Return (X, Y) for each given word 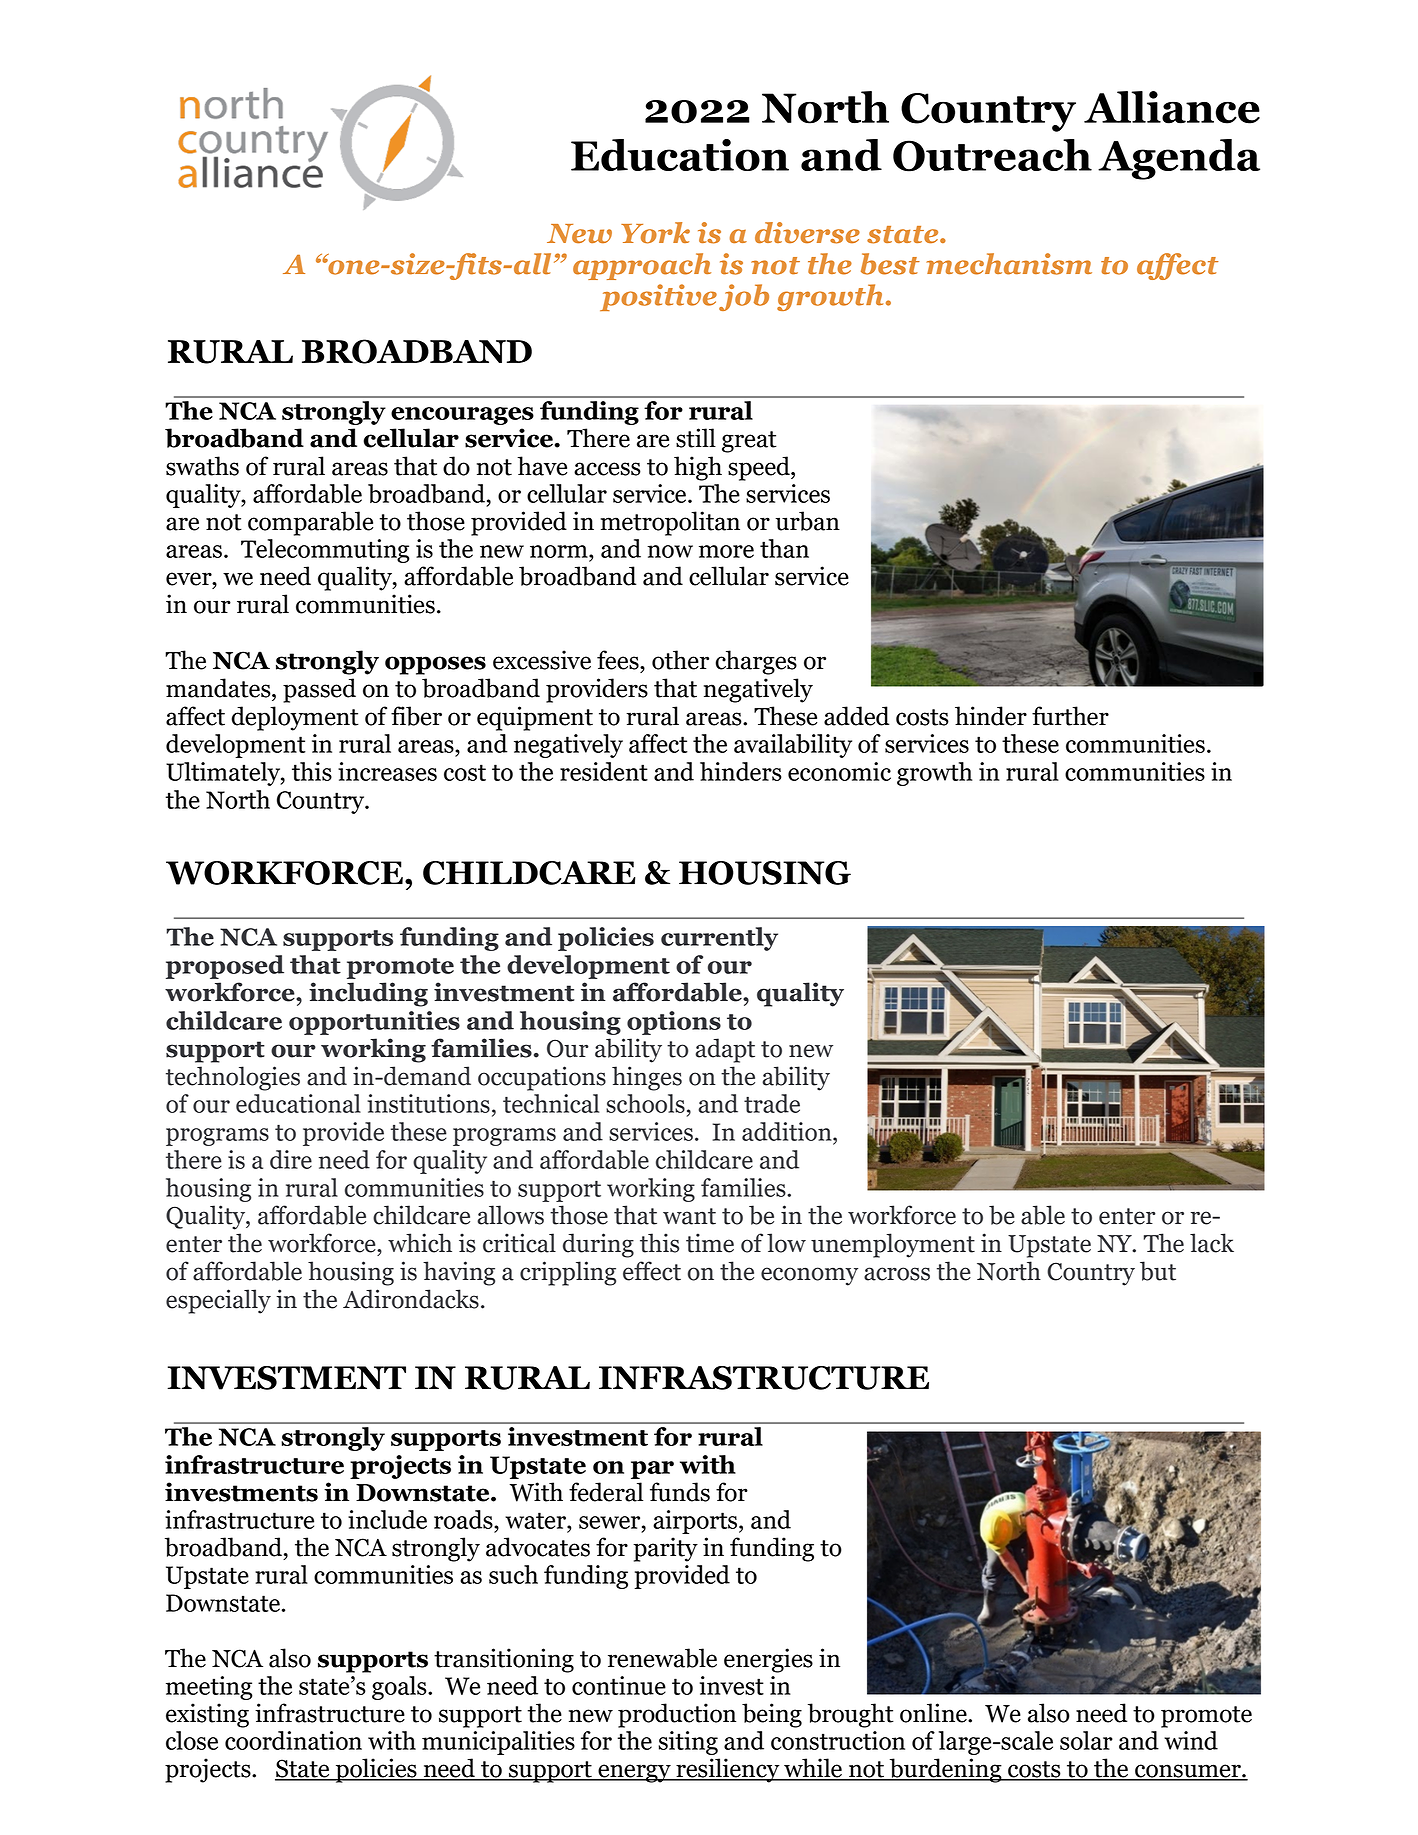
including (368, 994)
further (1070, 716)
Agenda (1179, 159)
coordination (293, 1740)
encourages (462, 416)
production (677, 1715)
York (655, 233)
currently (719, 939)
